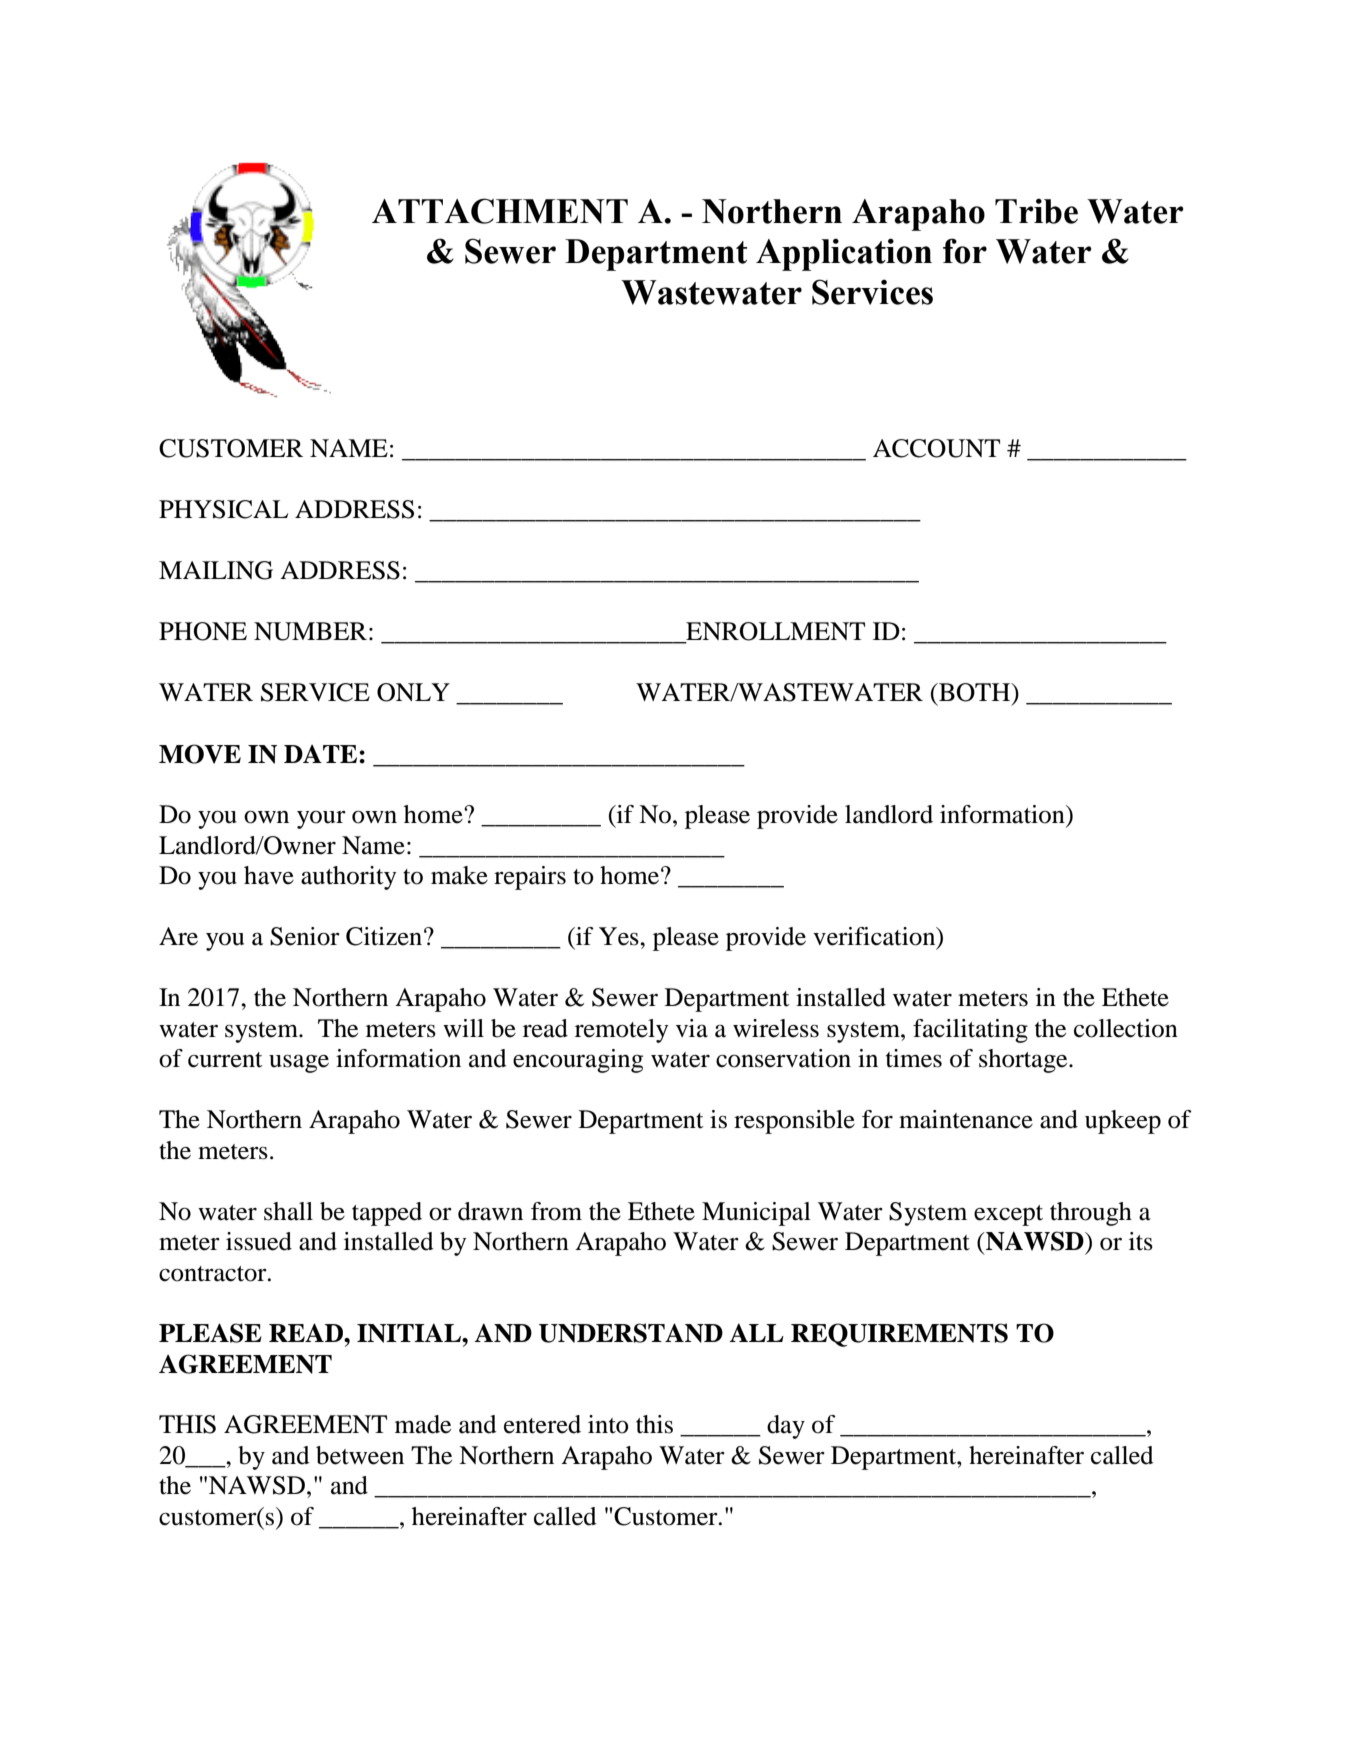 This document has width=1352, height=1750. I want to click on into, so click(608, 1424).
